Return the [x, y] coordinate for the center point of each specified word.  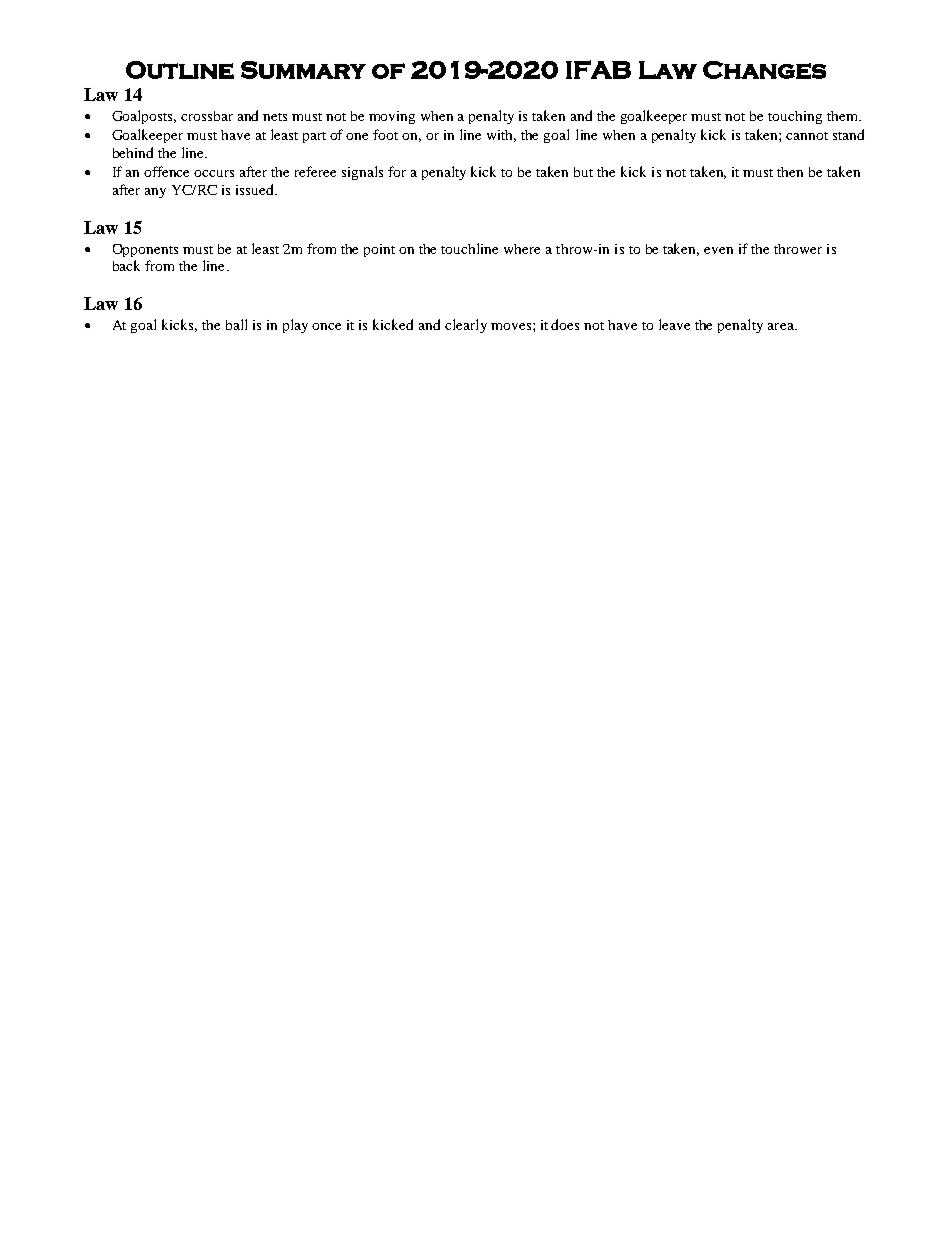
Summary [303, 70]
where [522, 249]
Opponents [145, 250]
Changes [764, 70]
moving [392, 117]
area [782, 326]
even [718, 250]
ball [236, 324]
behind [133, 152]
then [790, 172]
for [397, 171]
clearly [466, 326]
